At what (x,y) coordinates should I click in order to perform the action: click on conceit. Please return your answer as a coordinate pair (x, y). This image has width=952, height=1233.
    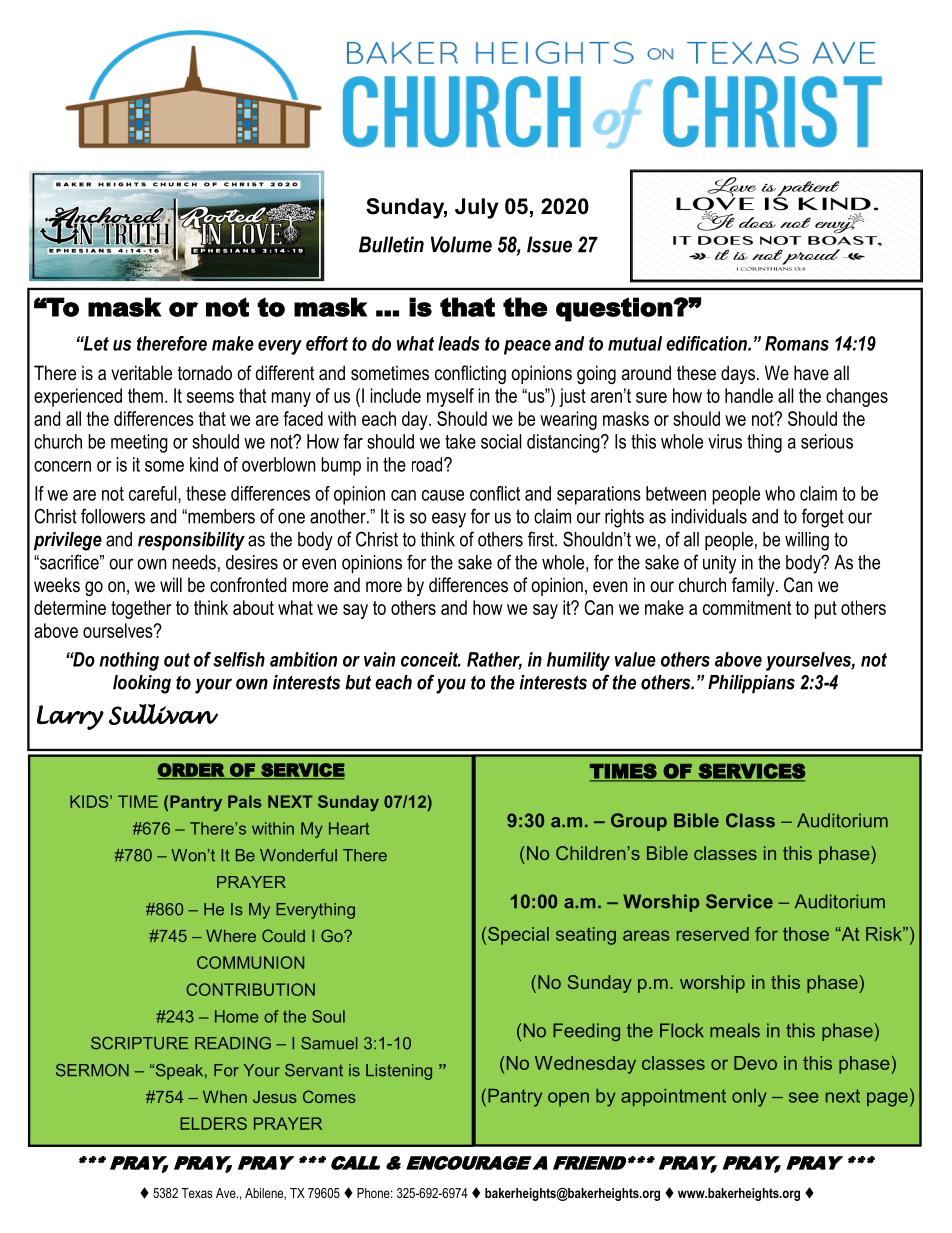
    Looking at the image, I should click on (431, 659).
